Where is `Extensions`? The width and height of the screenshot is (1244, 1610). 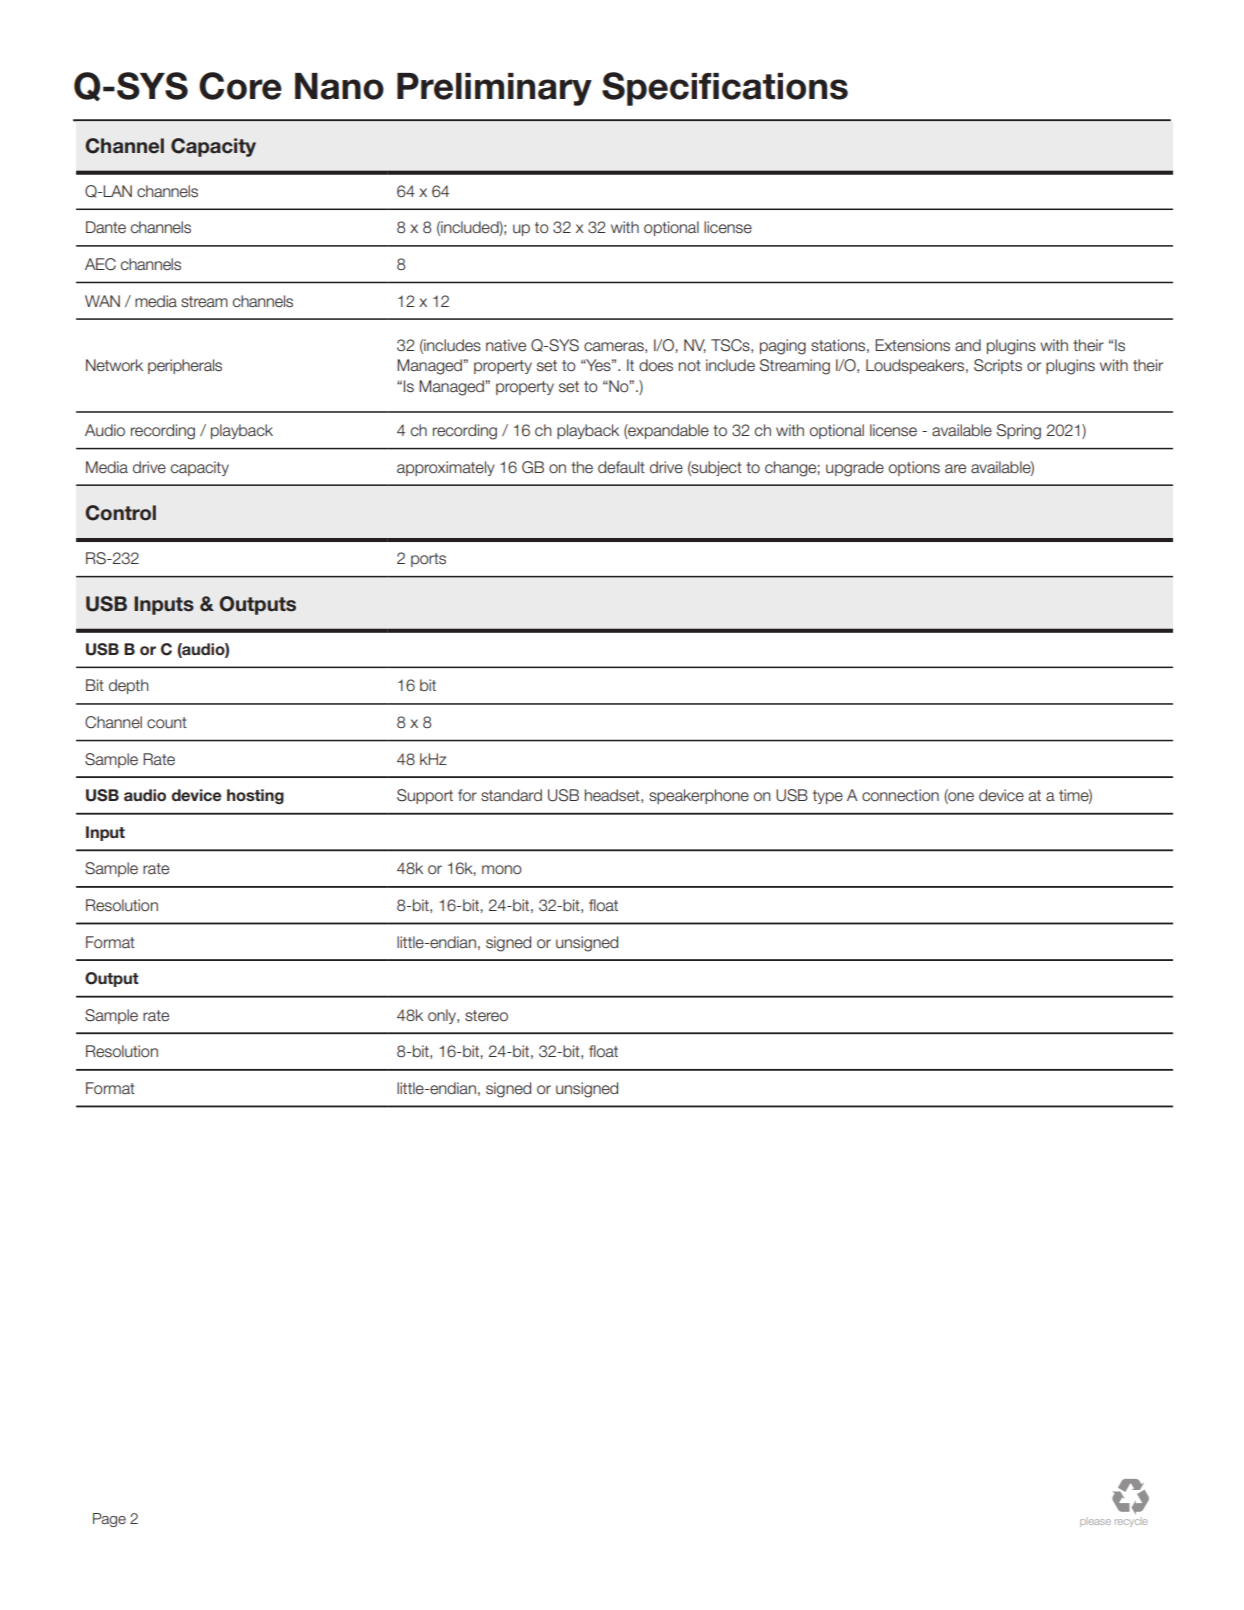 Extensions is located at coordinates (912, 345).
